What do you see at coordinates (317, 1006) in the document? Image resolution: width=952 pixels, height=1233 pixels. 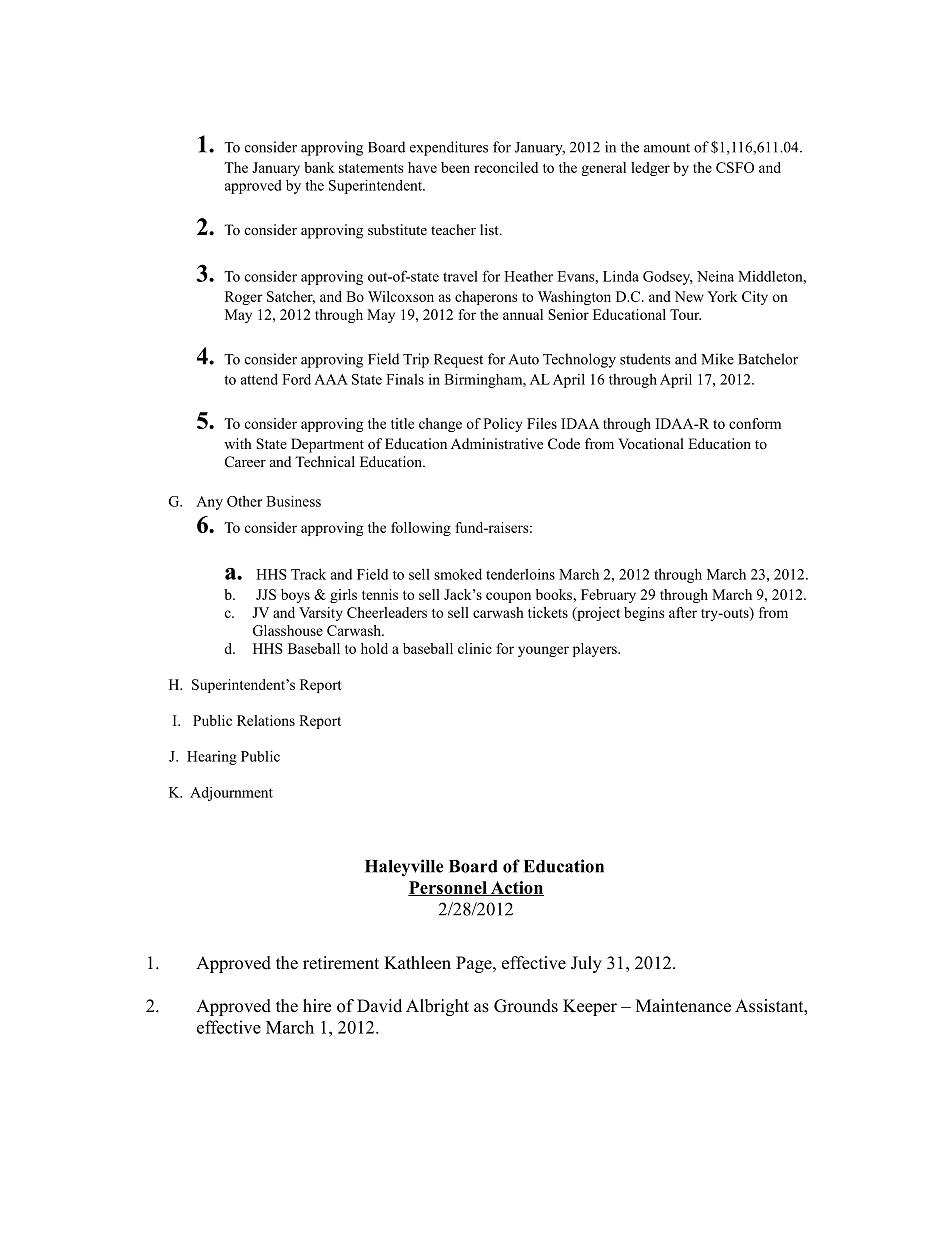 I see `hire` at bounding box center [317, 1006].
